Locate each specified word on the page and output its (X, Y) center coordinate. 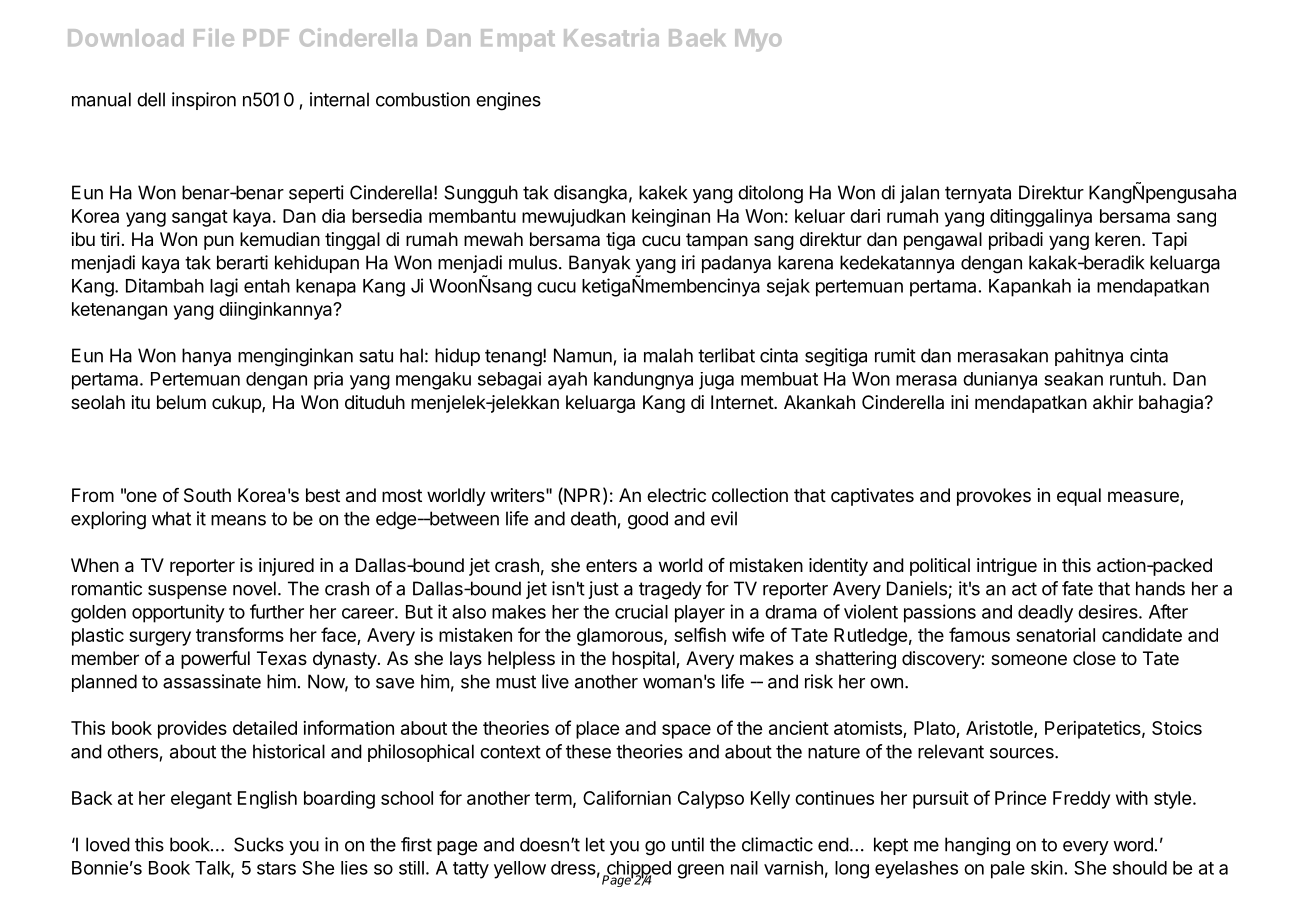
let (595, 844)
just (603, 590)
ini (959, 402)
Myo (758, 40)
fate (1077, 588)
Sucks (259, 844)
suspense (187, 592)
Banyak (599, 264)
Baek (697, 38)
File (214, 37)
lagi (224, 287)
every (1086, 848)
